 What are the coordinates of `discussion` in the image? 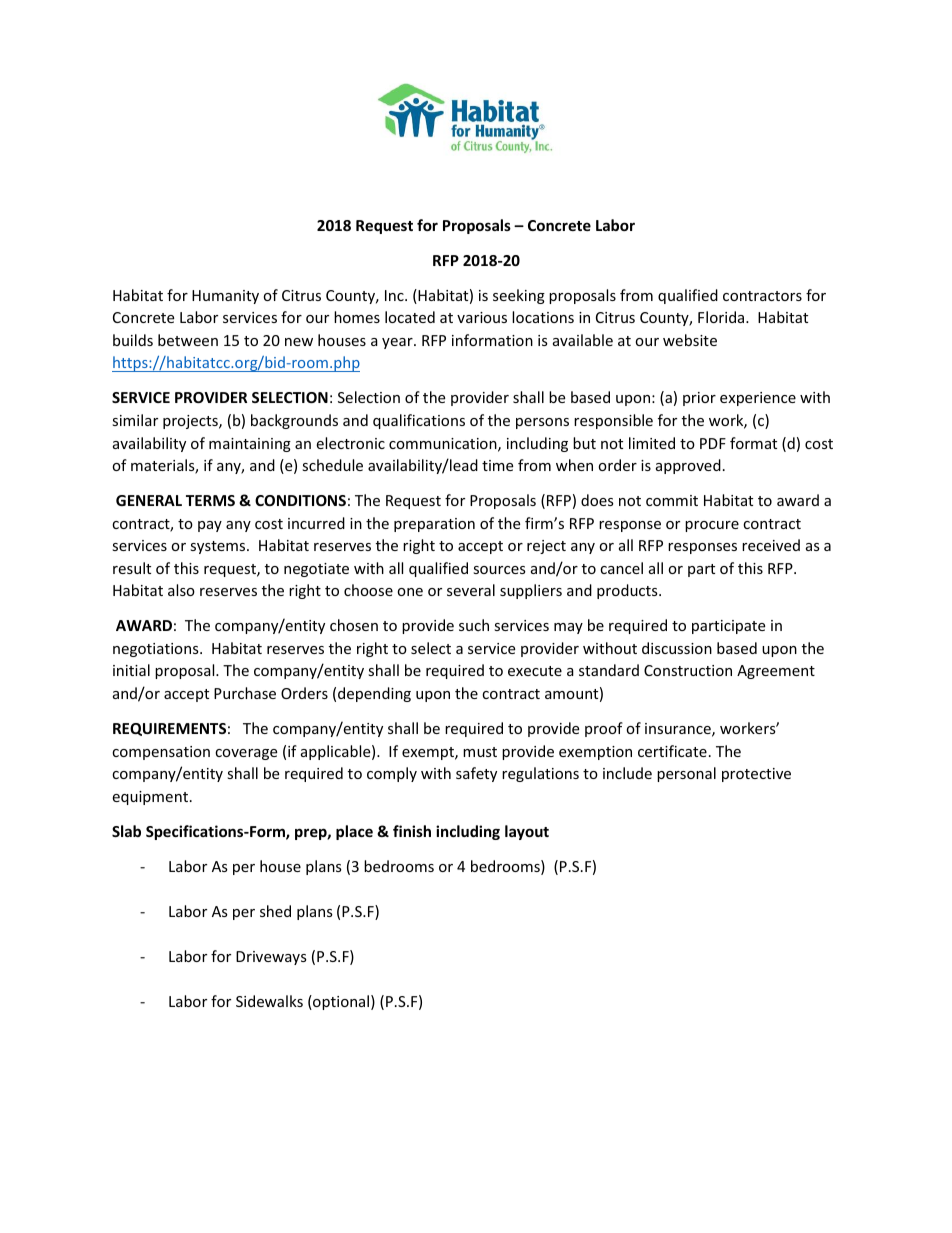 It's located at (677, 648).
